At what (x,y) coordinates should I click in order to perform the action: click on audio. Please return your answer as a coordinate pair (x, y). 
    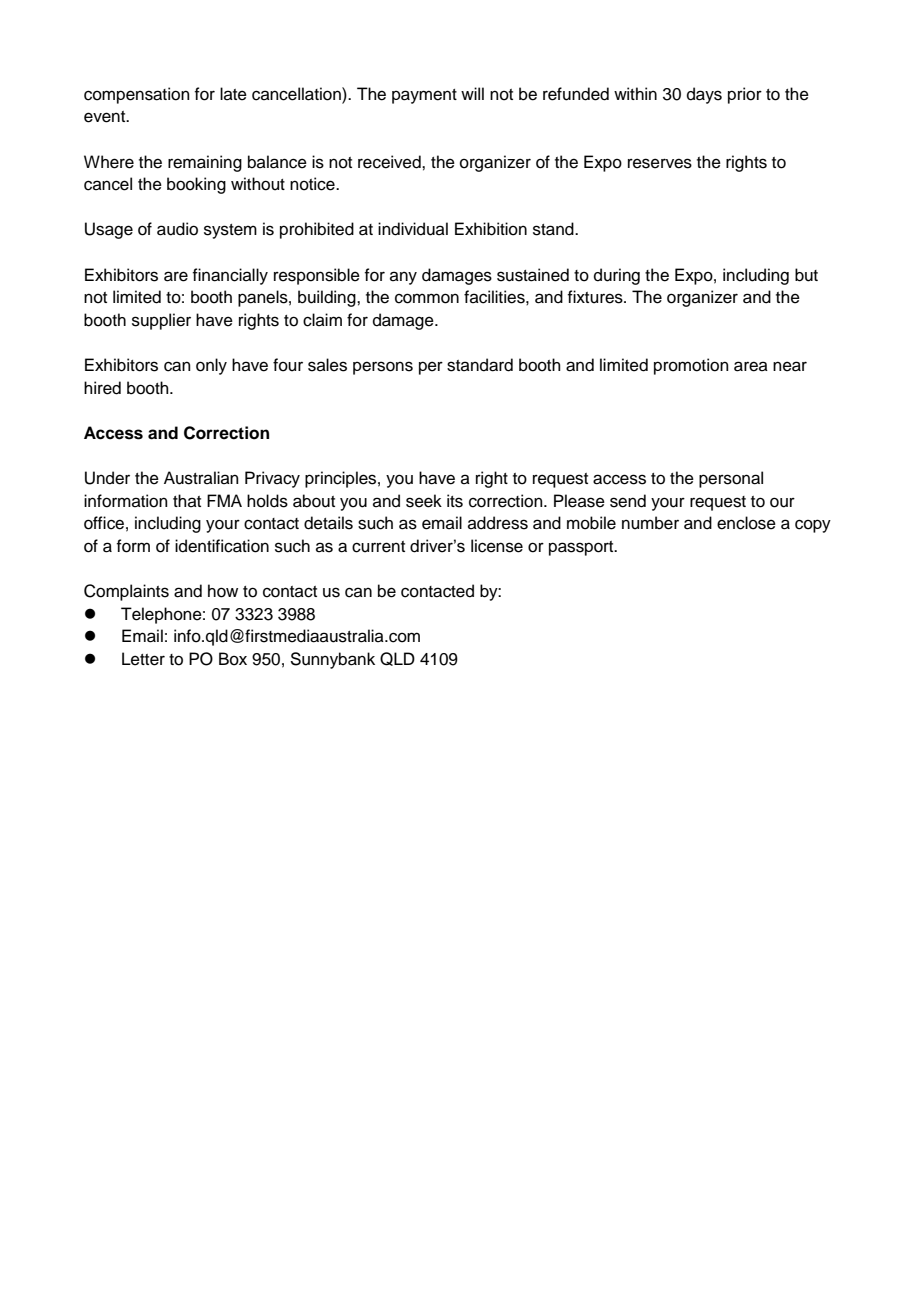
    Looking at the image, I should click on (177, 229).
